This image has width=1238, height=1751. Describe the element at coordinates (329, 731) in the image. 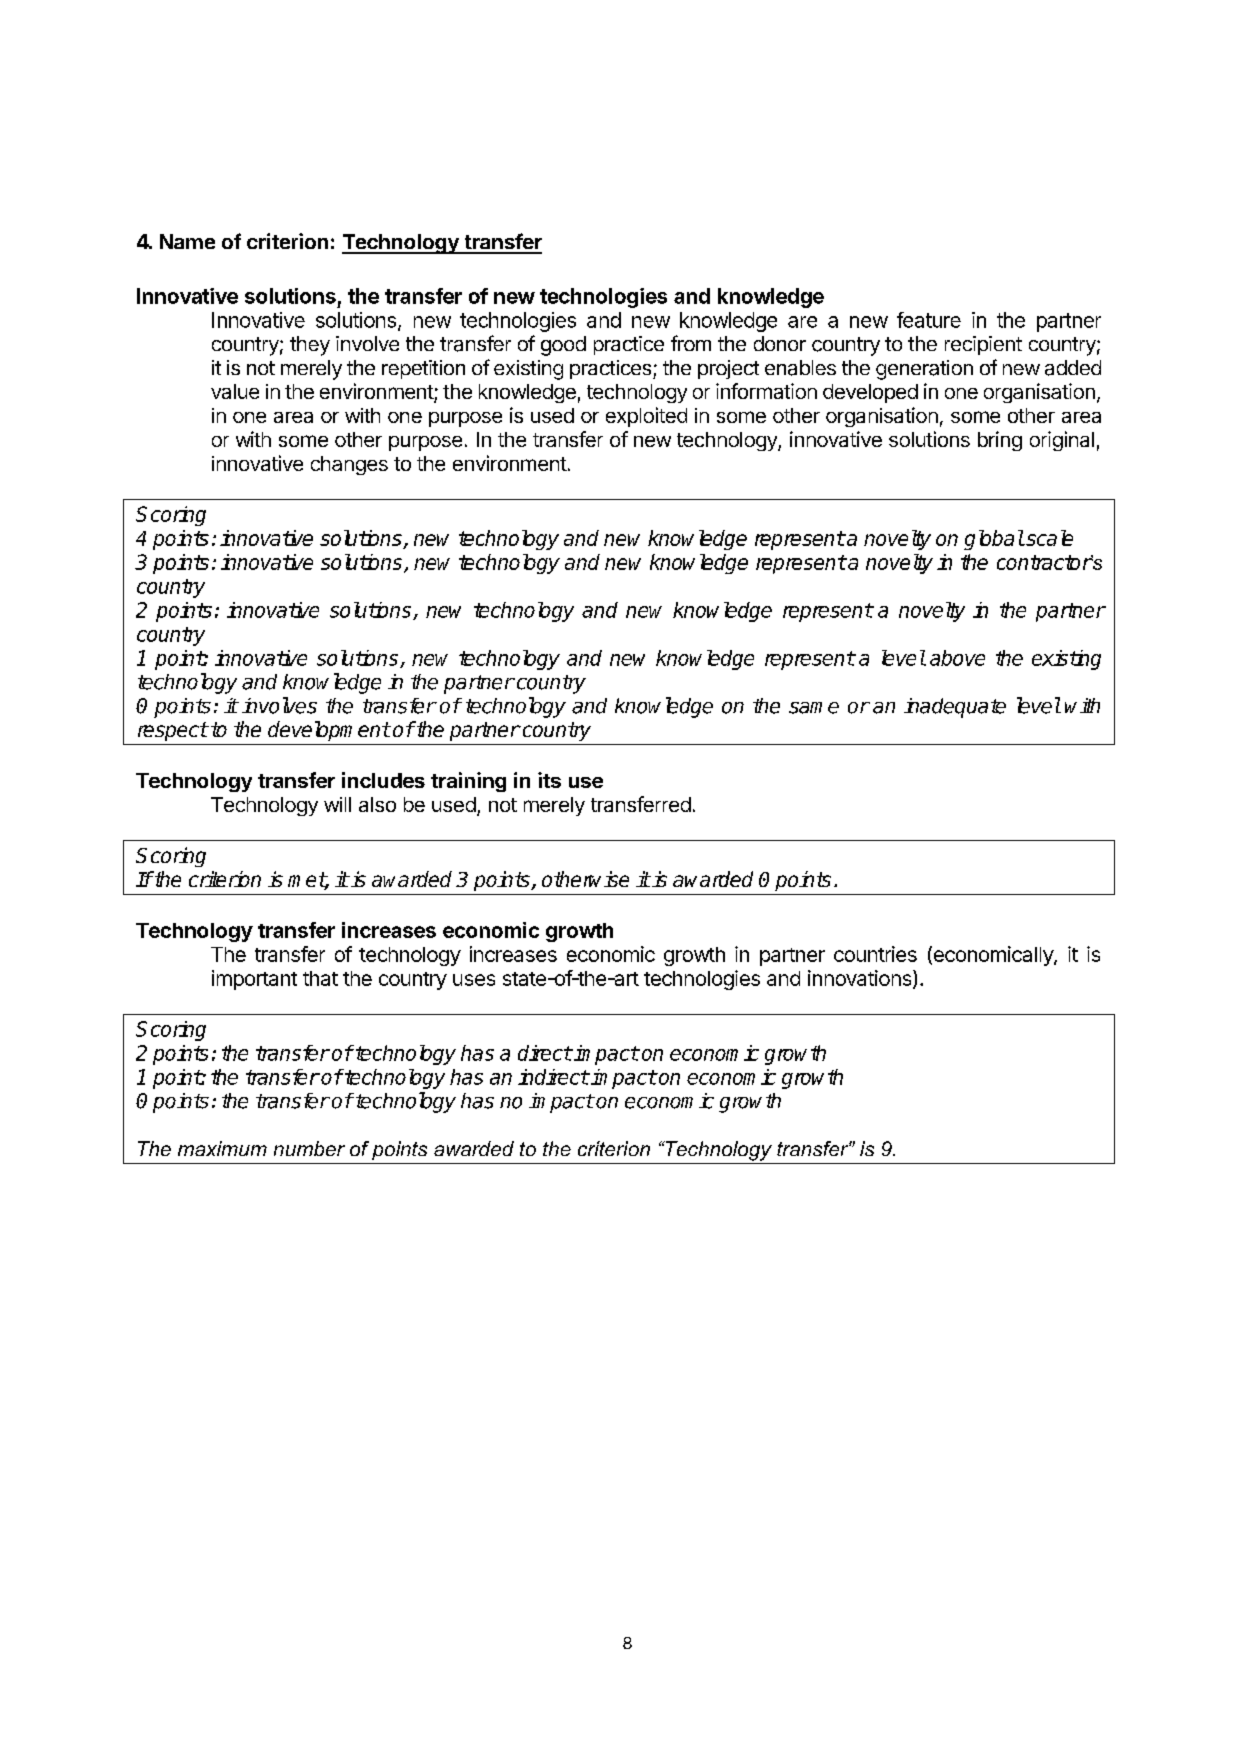

I see `development` at that location.
